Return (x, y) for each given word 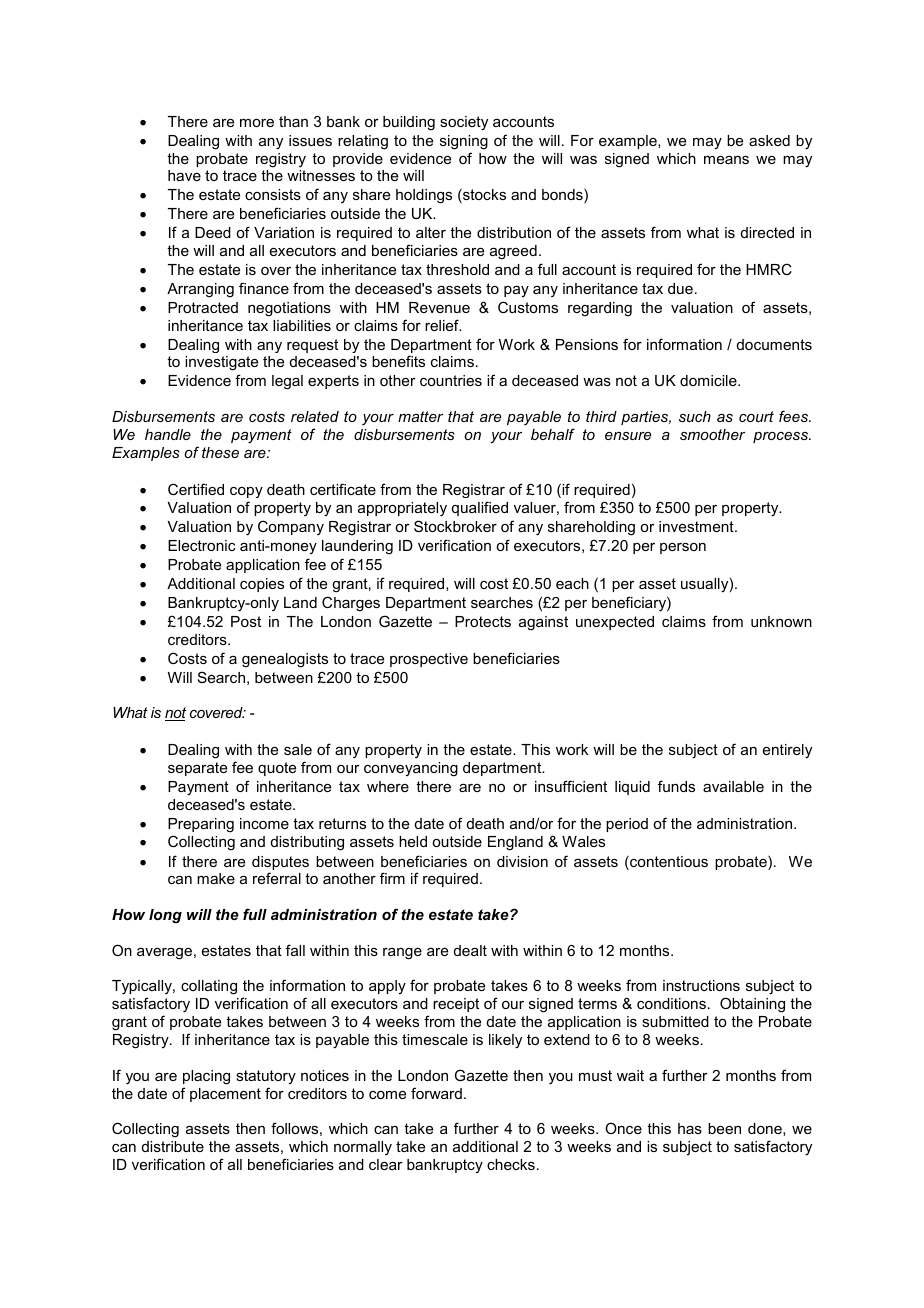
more (257, 123)
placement (225, 1095)
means (726, 160)
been (724, 1128)
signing (464, 142)
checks (511, 1164)
